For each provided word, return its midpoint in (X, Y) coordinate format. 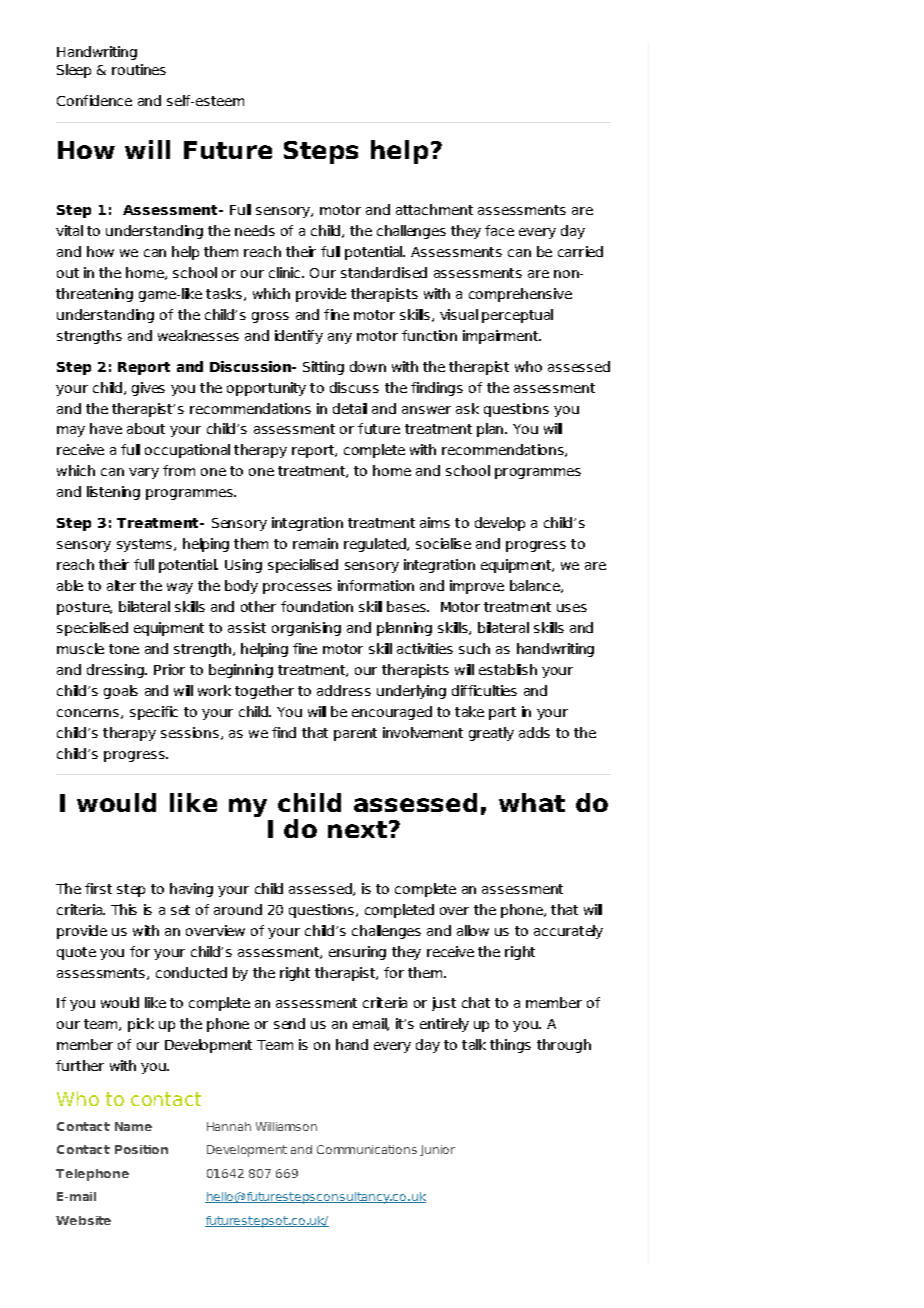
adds (534, 732)
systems (144, 545)
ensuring (357, 953)
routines (139, 69)
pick (141, 1025)
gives (148, 389)
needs (255, 230)
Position (141, 1149)
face (499, 230)
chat (476, 1002)
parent (355, 734)
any (340, 338)
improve (477, 587)
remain (315, 543)
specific (154, 713)
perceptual (517, 316)
